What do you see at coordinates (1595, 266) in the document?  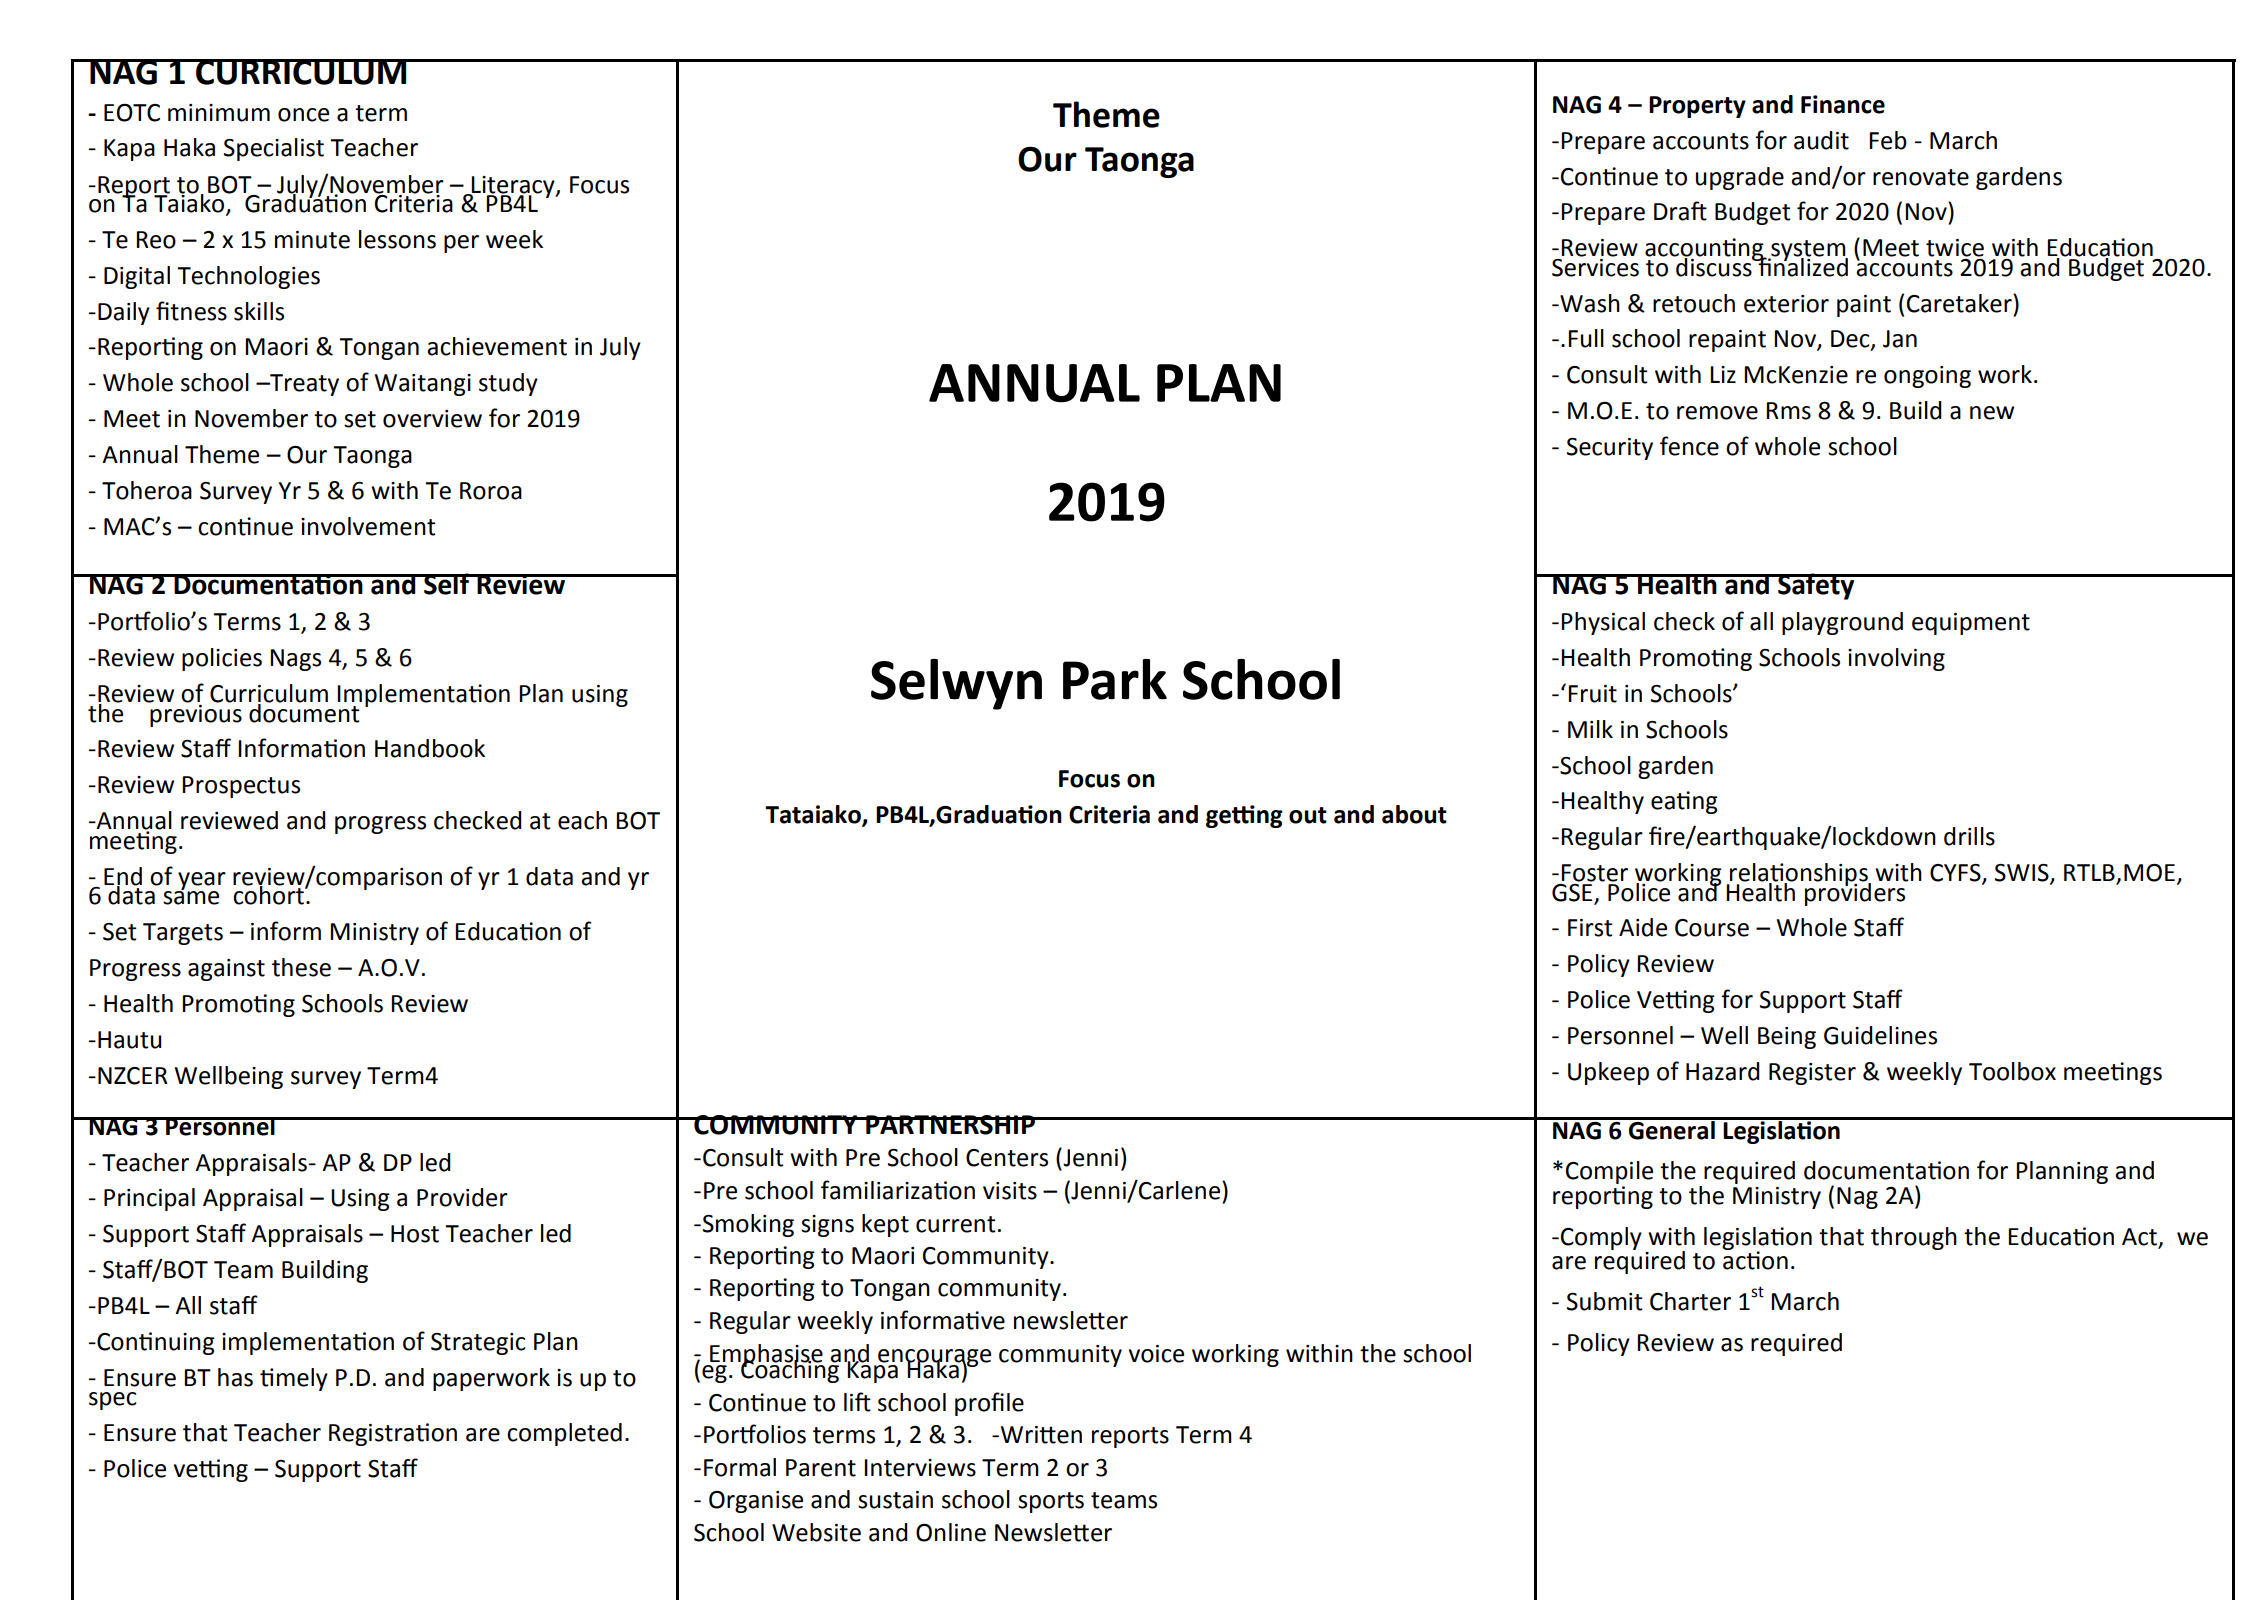 I see `Services` at bounding box center [1595, 266].
